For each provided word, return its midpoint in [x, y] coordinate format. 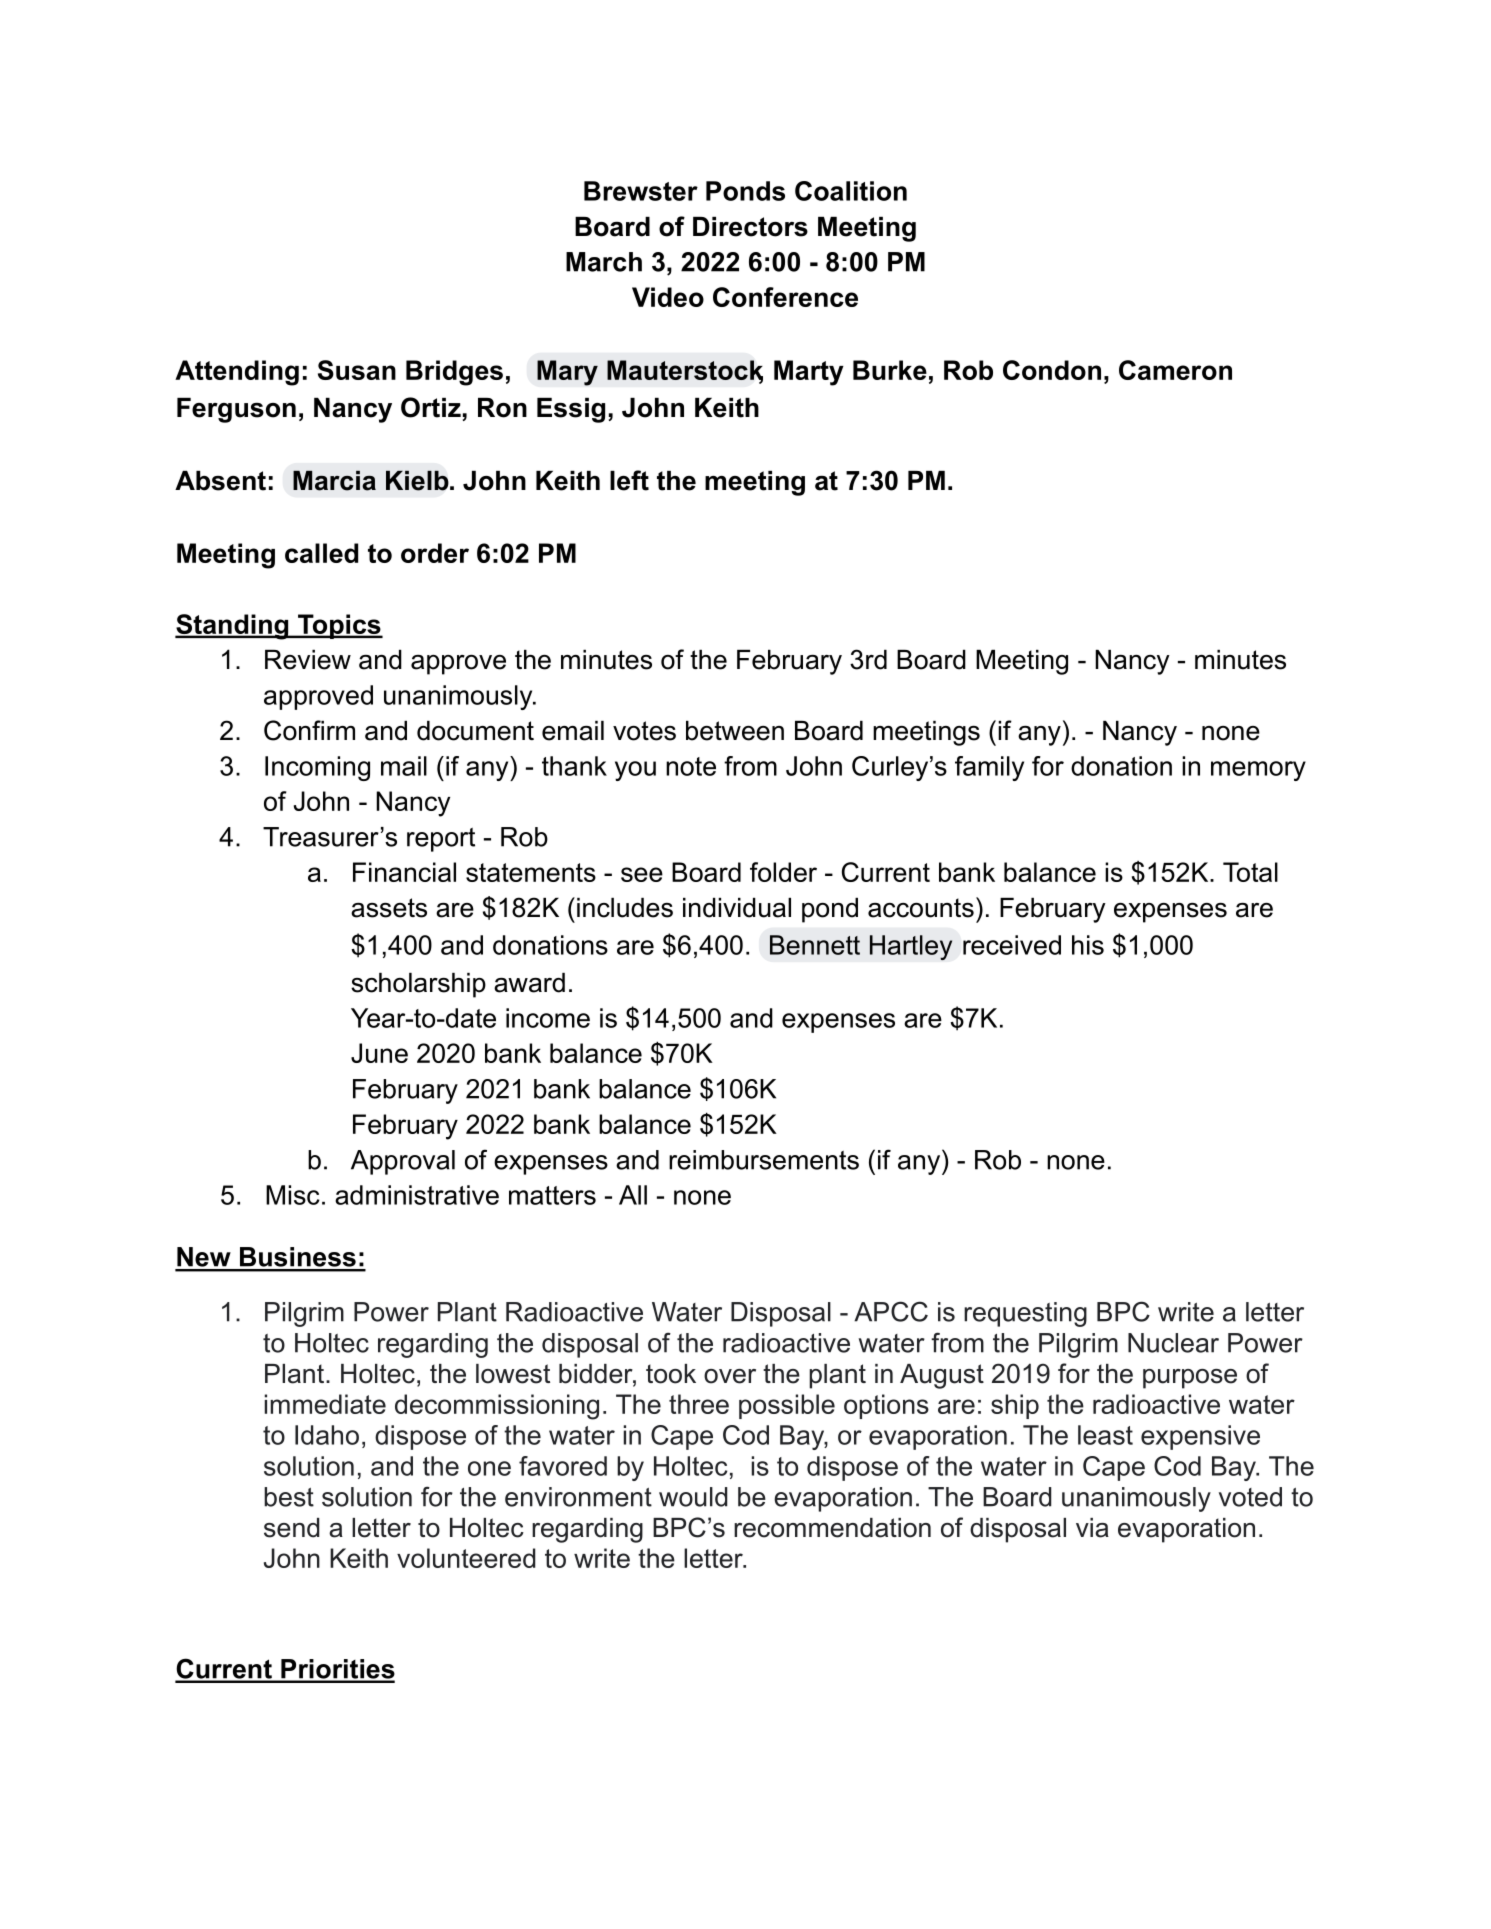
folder [783, 872]
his [1088, 945]
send [292, 1528]
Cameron [1175, 370]
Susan [357, 370]
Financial [404, 872]
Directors [750, 227]
